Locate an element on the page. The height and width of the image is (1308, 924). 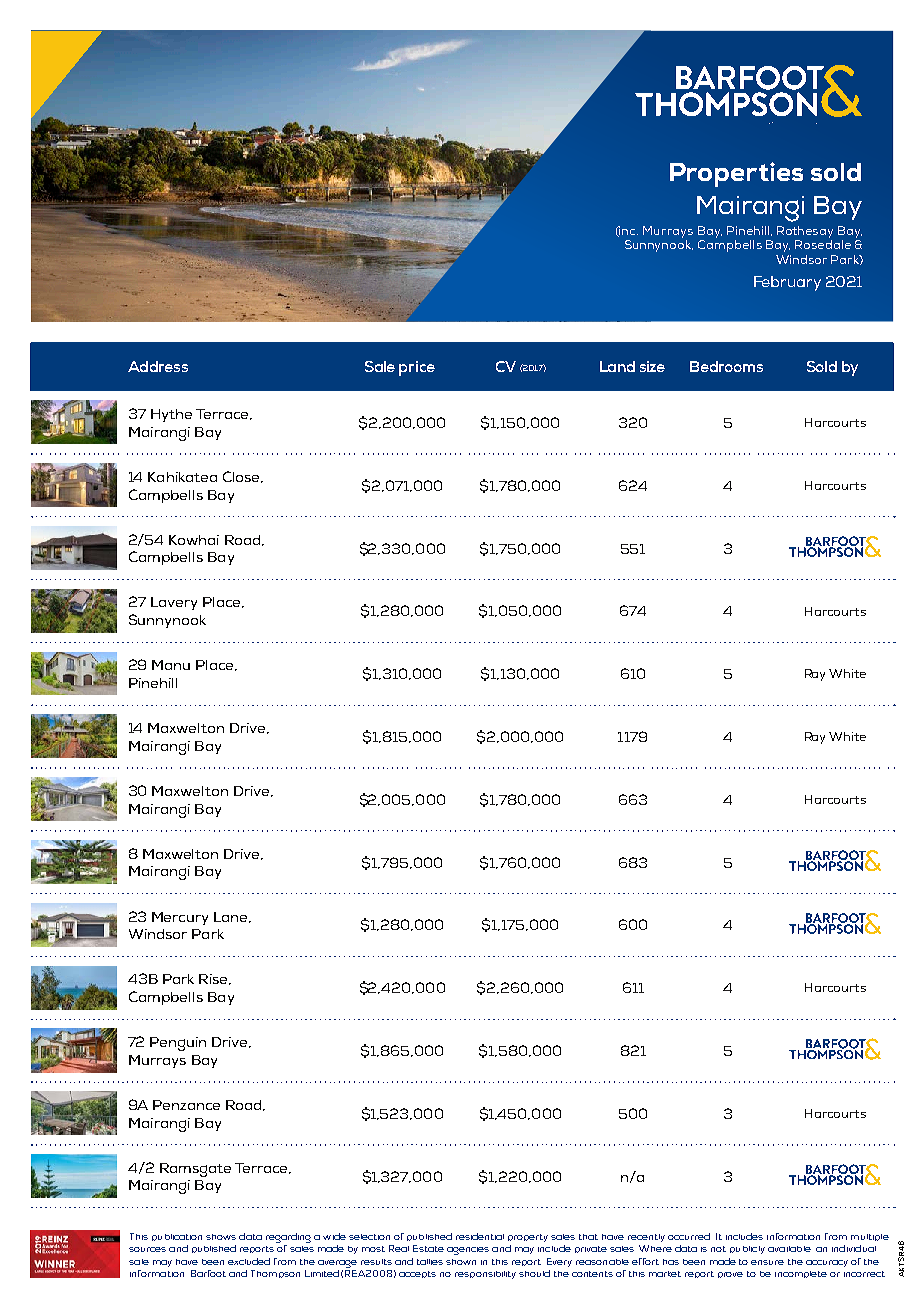
available is located at coordinates (789, 1249).
